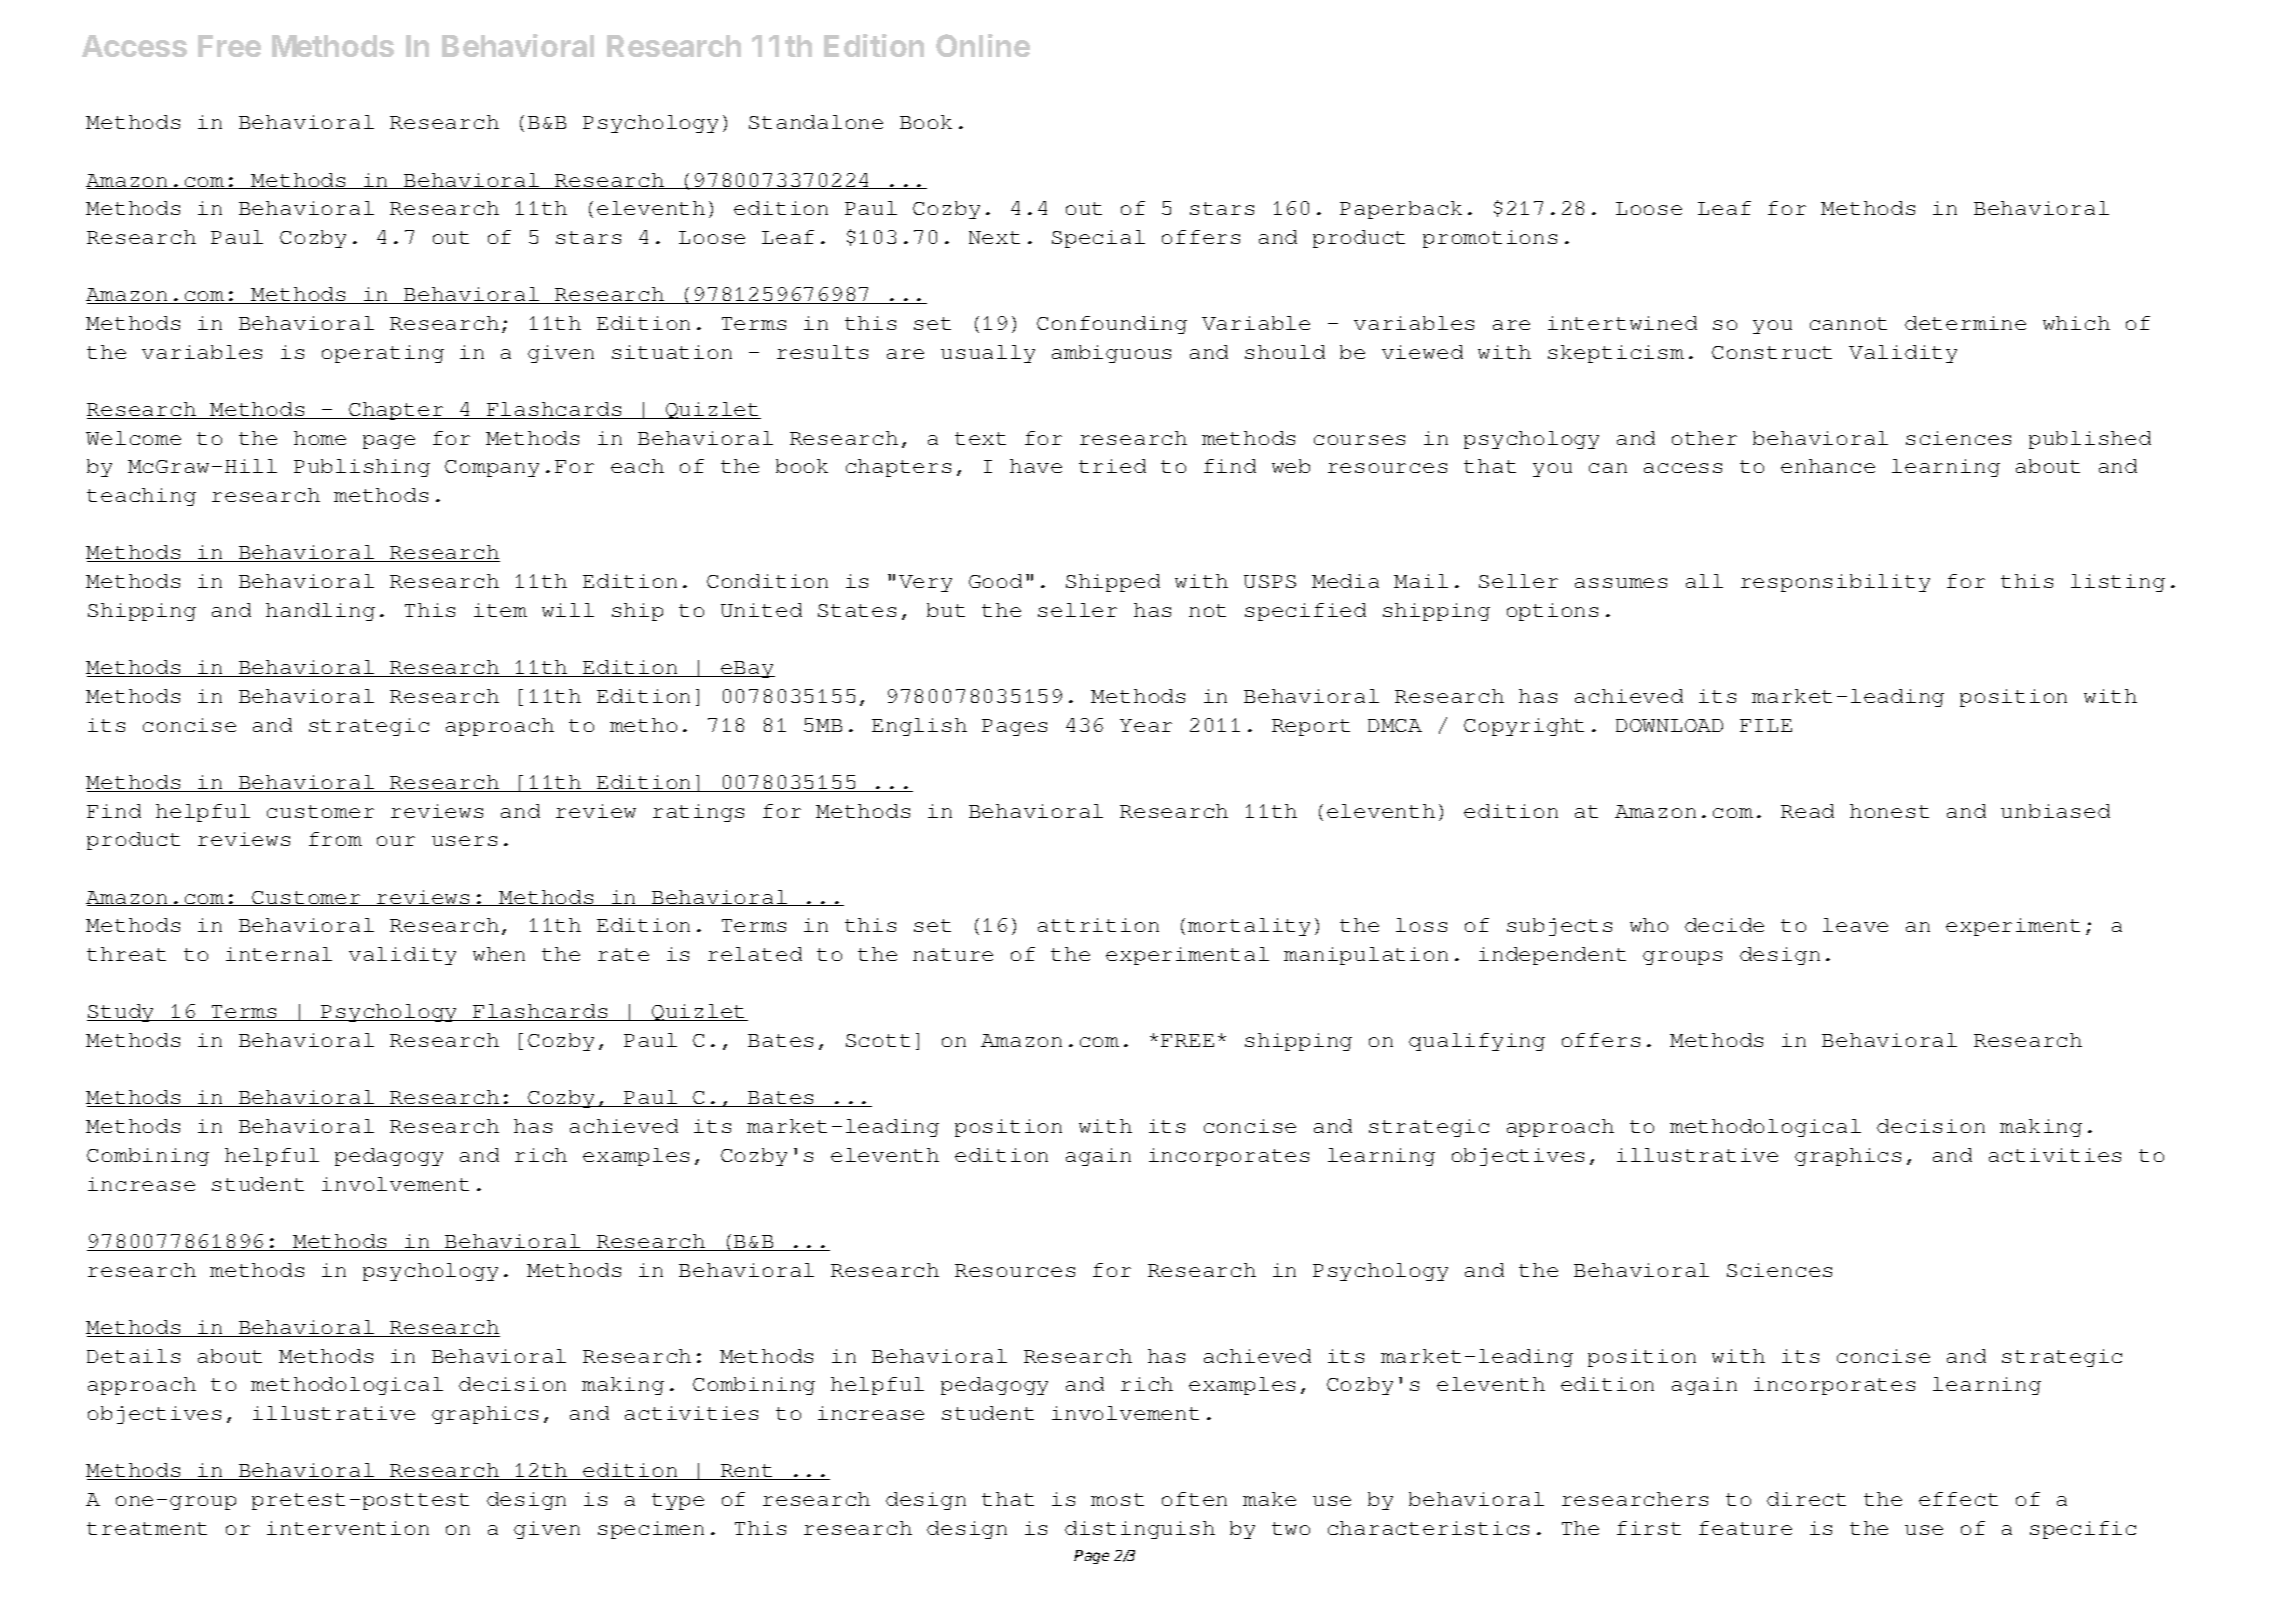  What do you see at coordinates (348, 1528) in the screenshot?
I see `intervention` at bounding box center [348, 1528].
